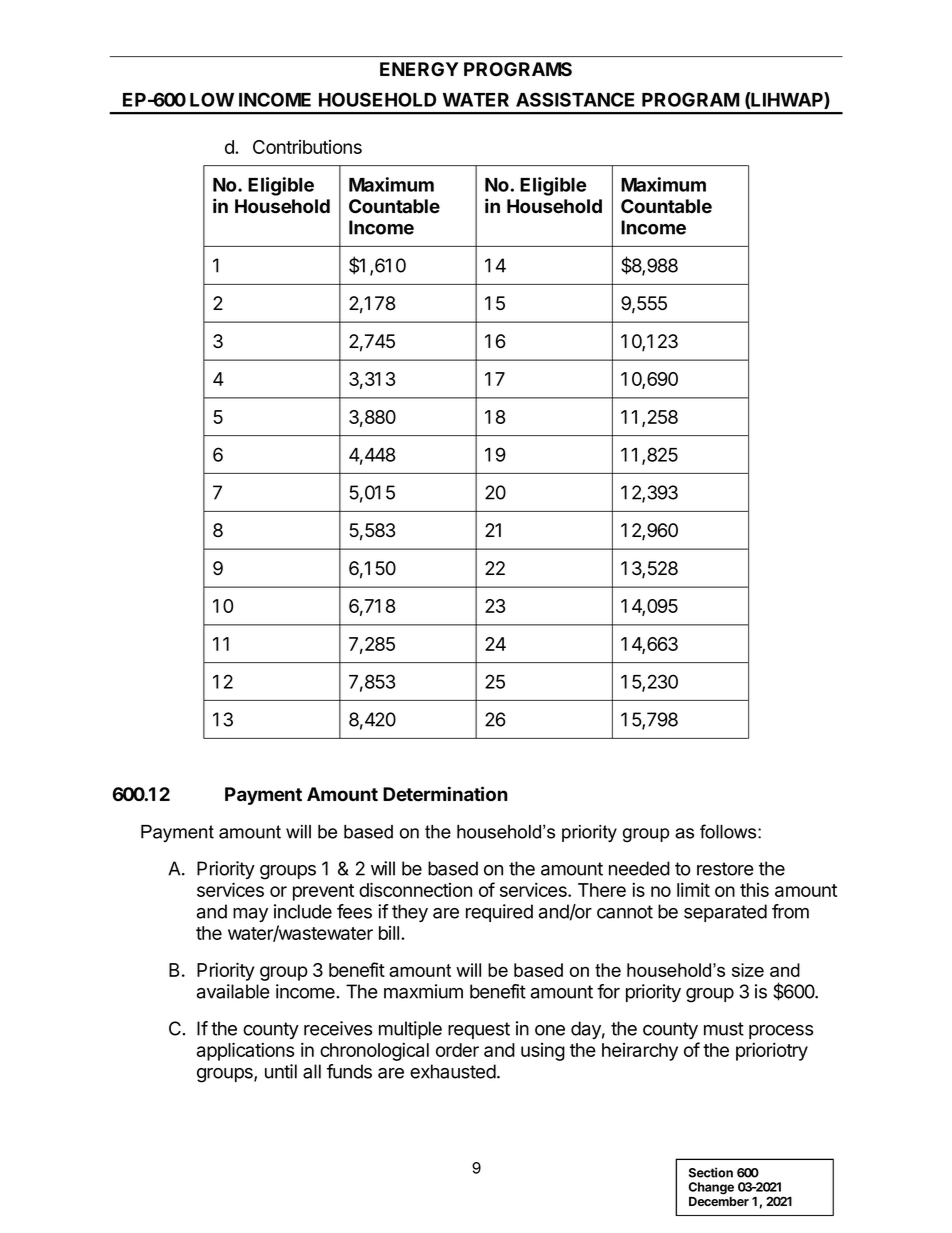 This screenshot has width=952, height=1233. What do you see at coordinates (575, 99) in the screenshot?
I see `ASSISTANCE` at bounding box center [575, 99].
